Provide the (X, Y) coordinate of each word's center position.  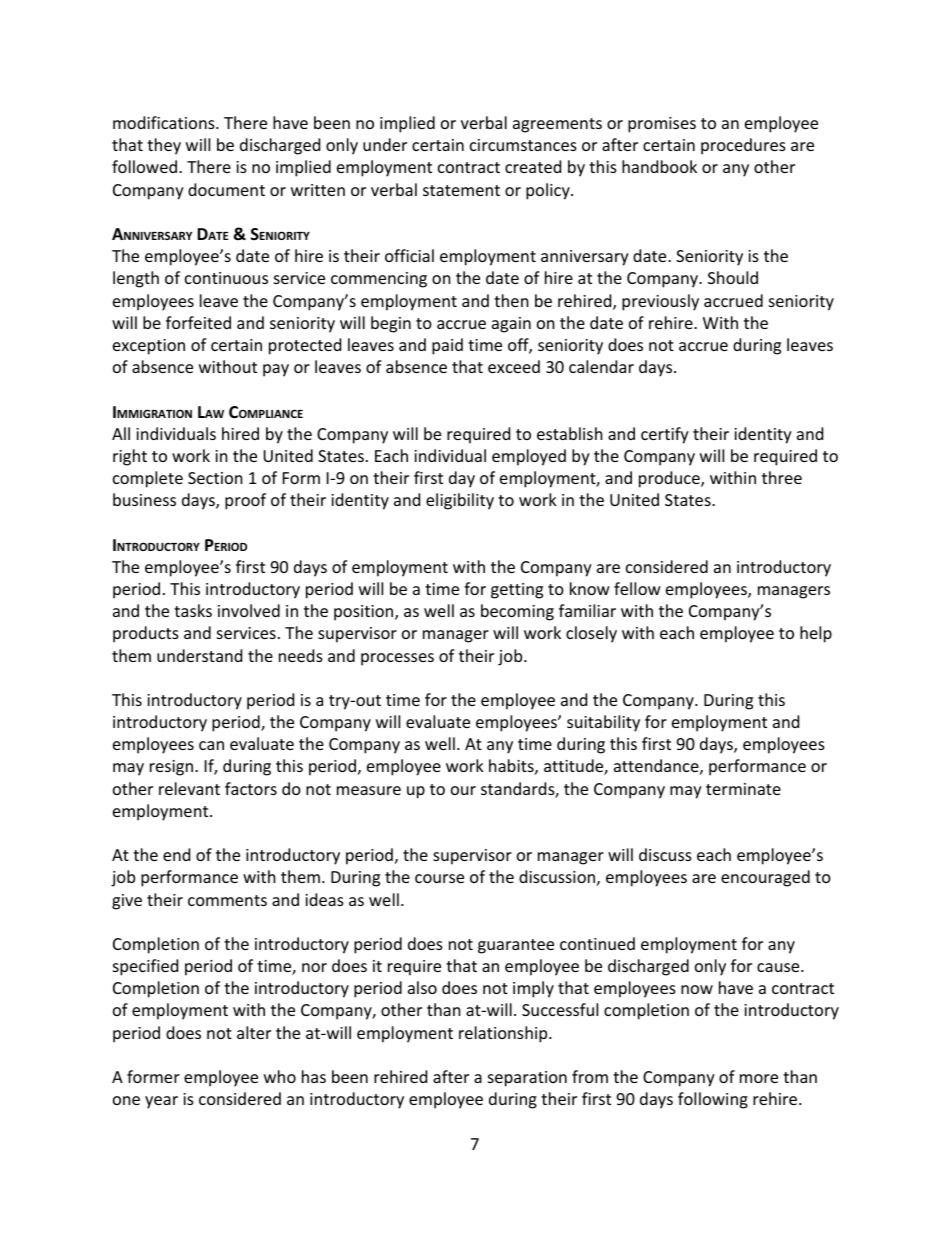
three (782, 477)
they (164, 146)
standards (518, 790)
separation (527, 1079)
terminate (743, 789)
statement (461, 190)
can (211, 745)
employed (529, 457)
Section (215, 478)
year (161, 1102)
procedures (743, 146)
